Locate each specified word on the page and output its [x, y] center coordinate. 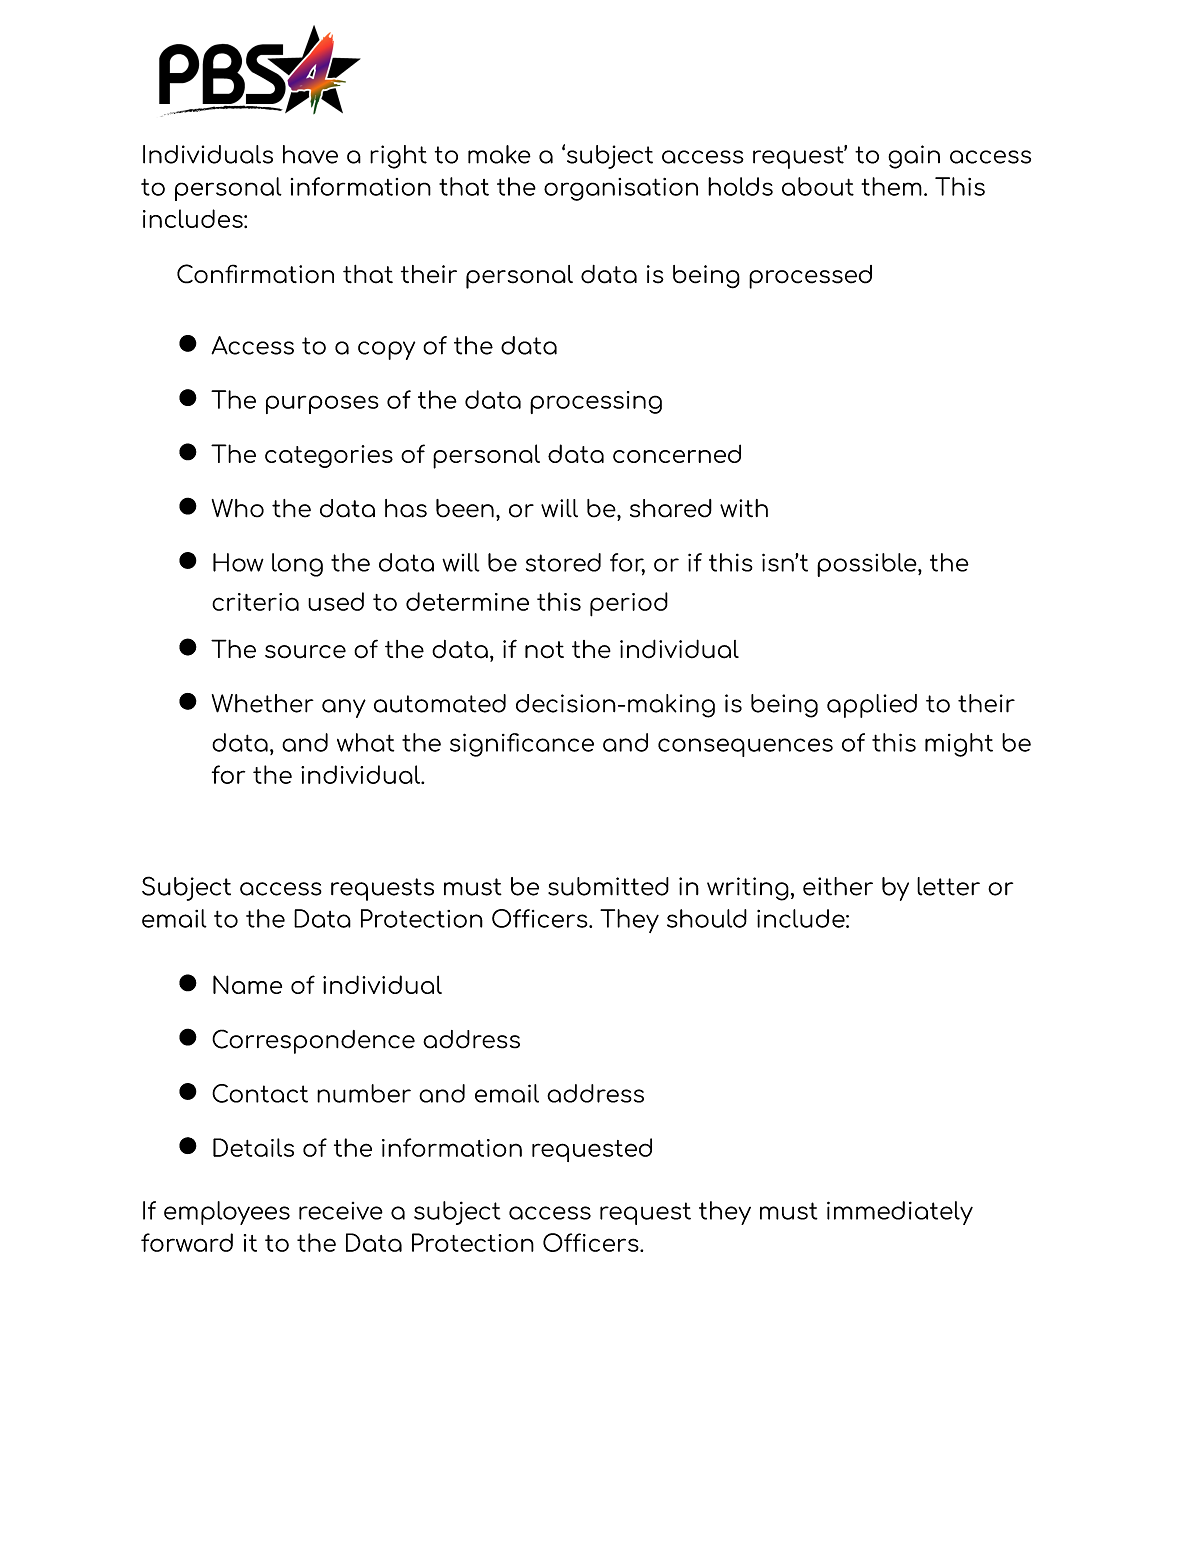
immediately [900, 1213]
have [310, 154]
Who [238, 508]
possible [868, 565]
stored [563, 562]
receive [341, 1211]
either [838, 886]
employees [227, 1213]
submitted [608, 886]
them [891, 186]
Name [247, 984]
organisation [621, 189]
